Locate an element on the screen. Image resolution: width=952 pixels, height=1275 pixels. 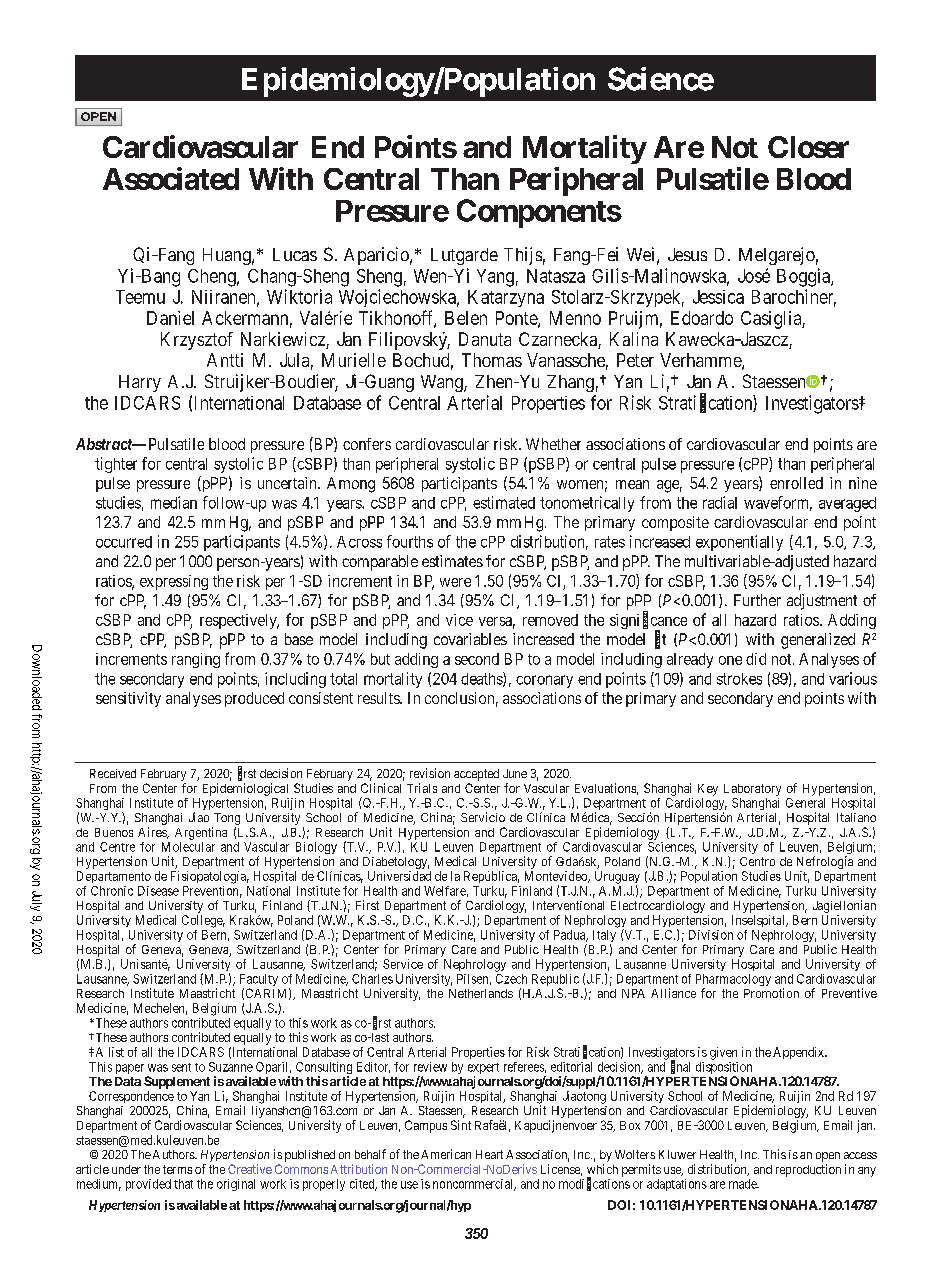
Argentina is located at coordinates (201, 833).
